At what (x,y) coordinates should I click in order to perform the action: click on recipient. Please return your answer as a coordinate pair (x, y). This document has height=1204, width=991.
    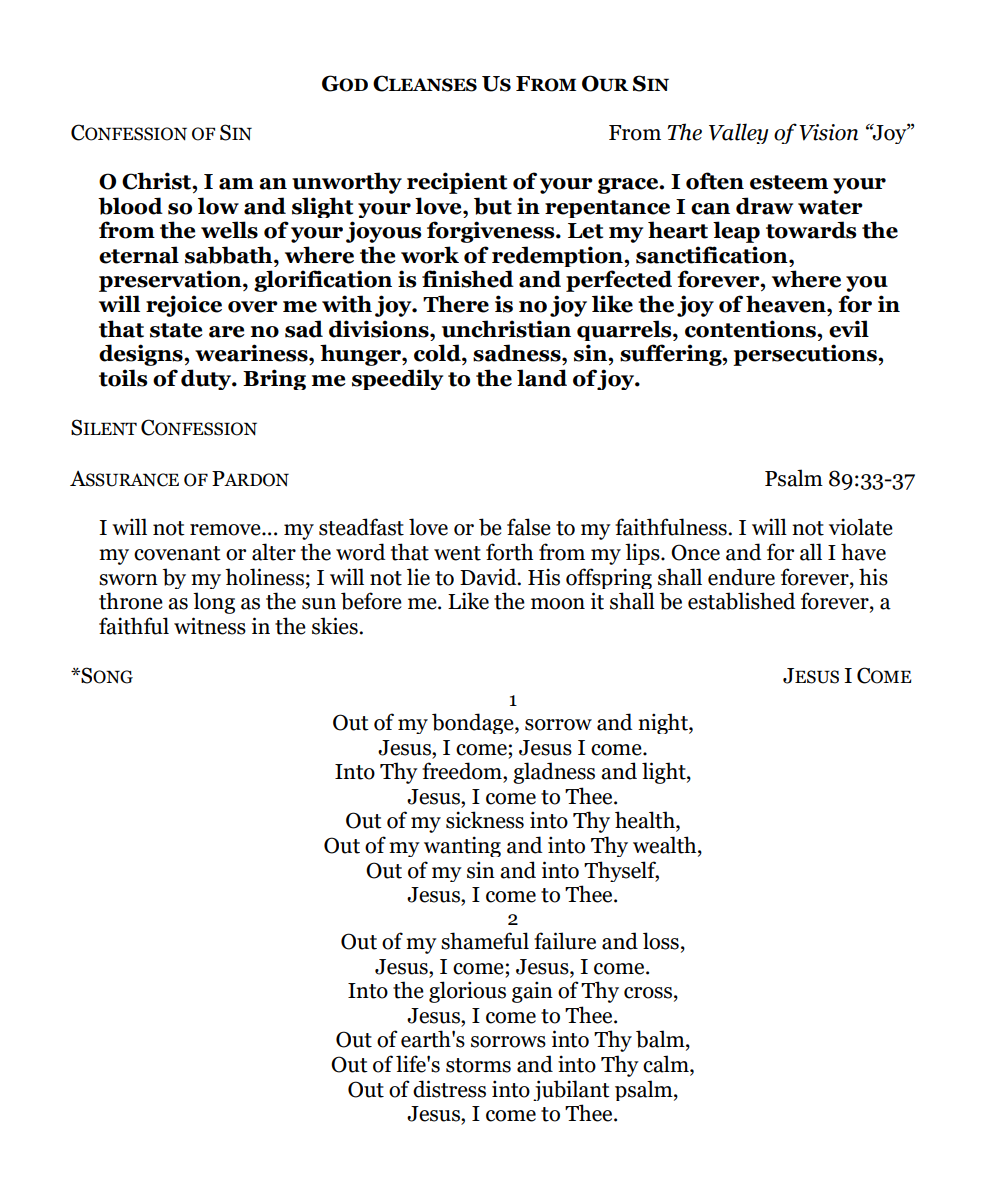
    Looking at the image, I should click on (457, 183).
